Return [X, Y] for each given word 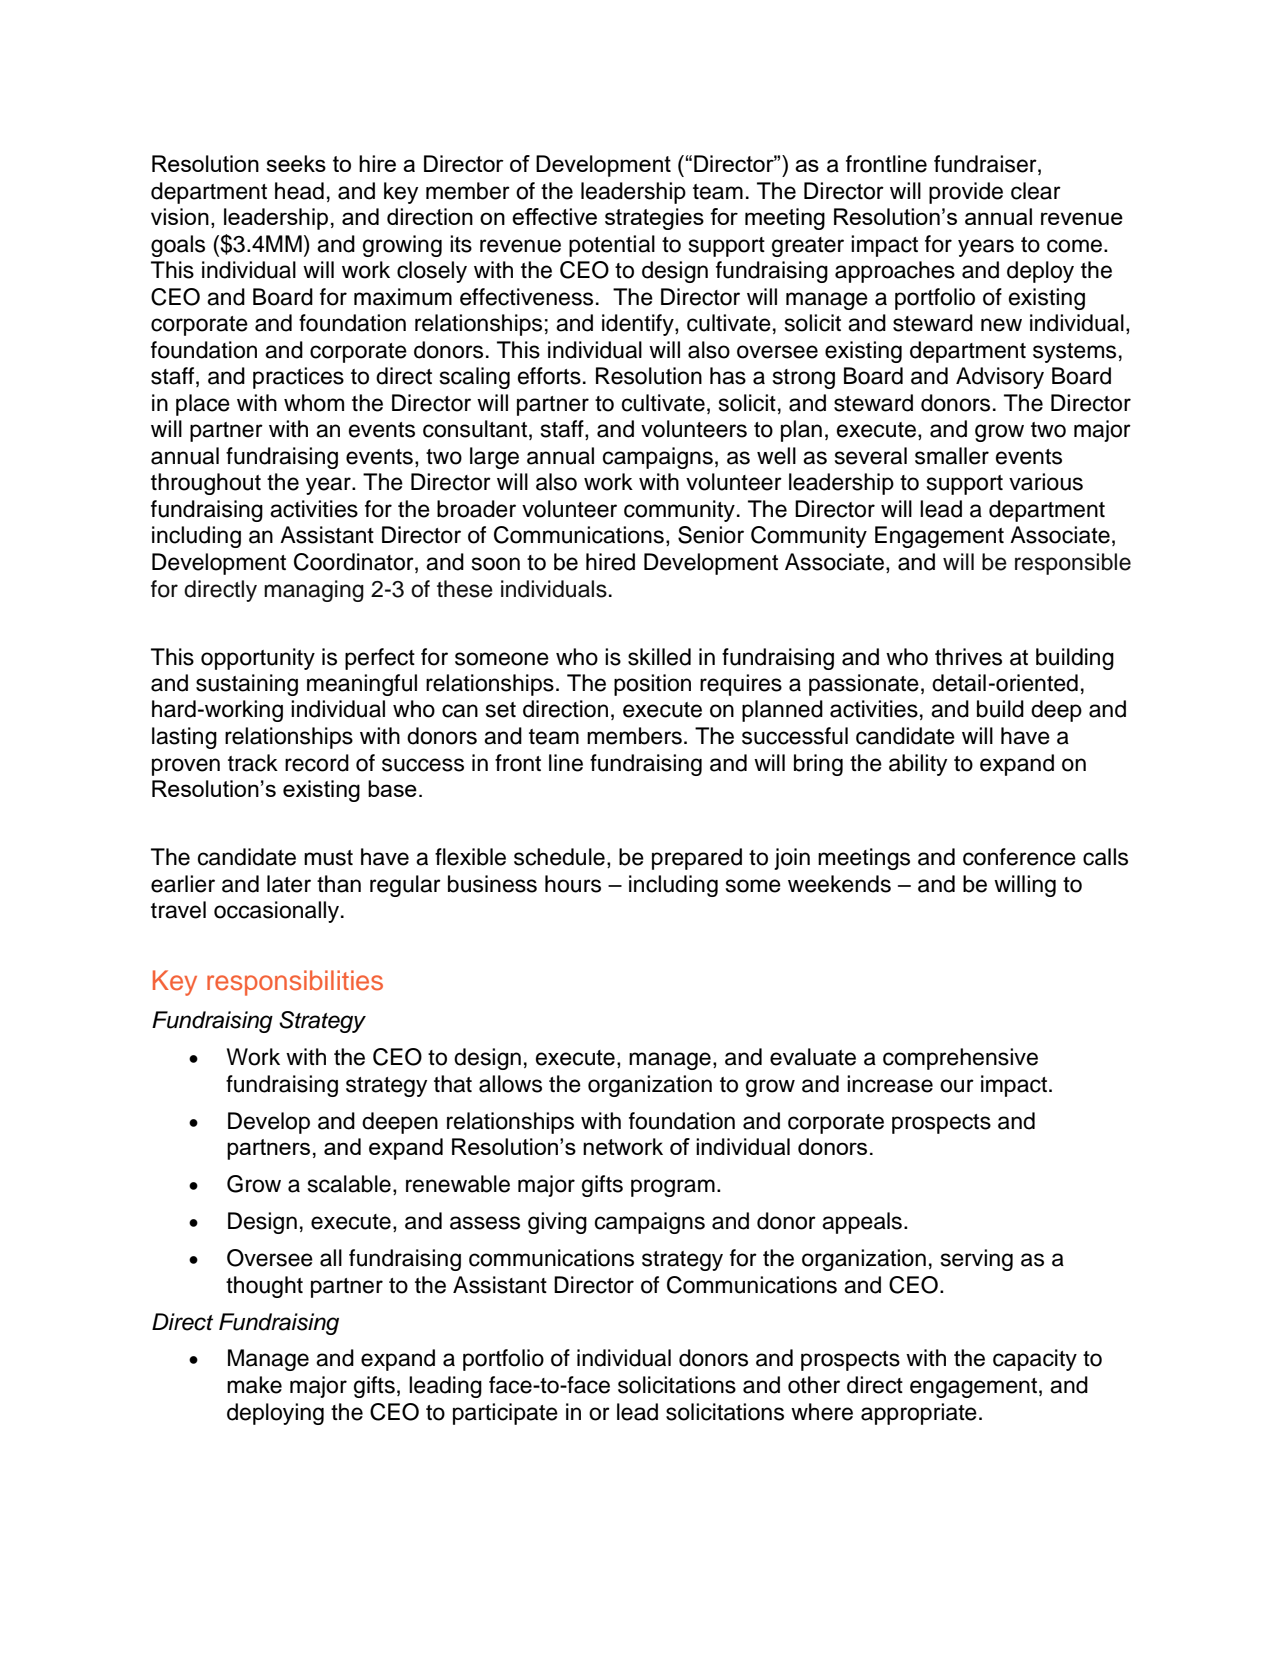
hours [573, 884]
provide [966, 193]
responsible [1073, 564]
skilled [659, 657]
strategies [654, 219]
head [299, 191]
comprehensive [960, 1059]
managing [314, 591]
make [254, 1385]
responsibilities [295, 983]
